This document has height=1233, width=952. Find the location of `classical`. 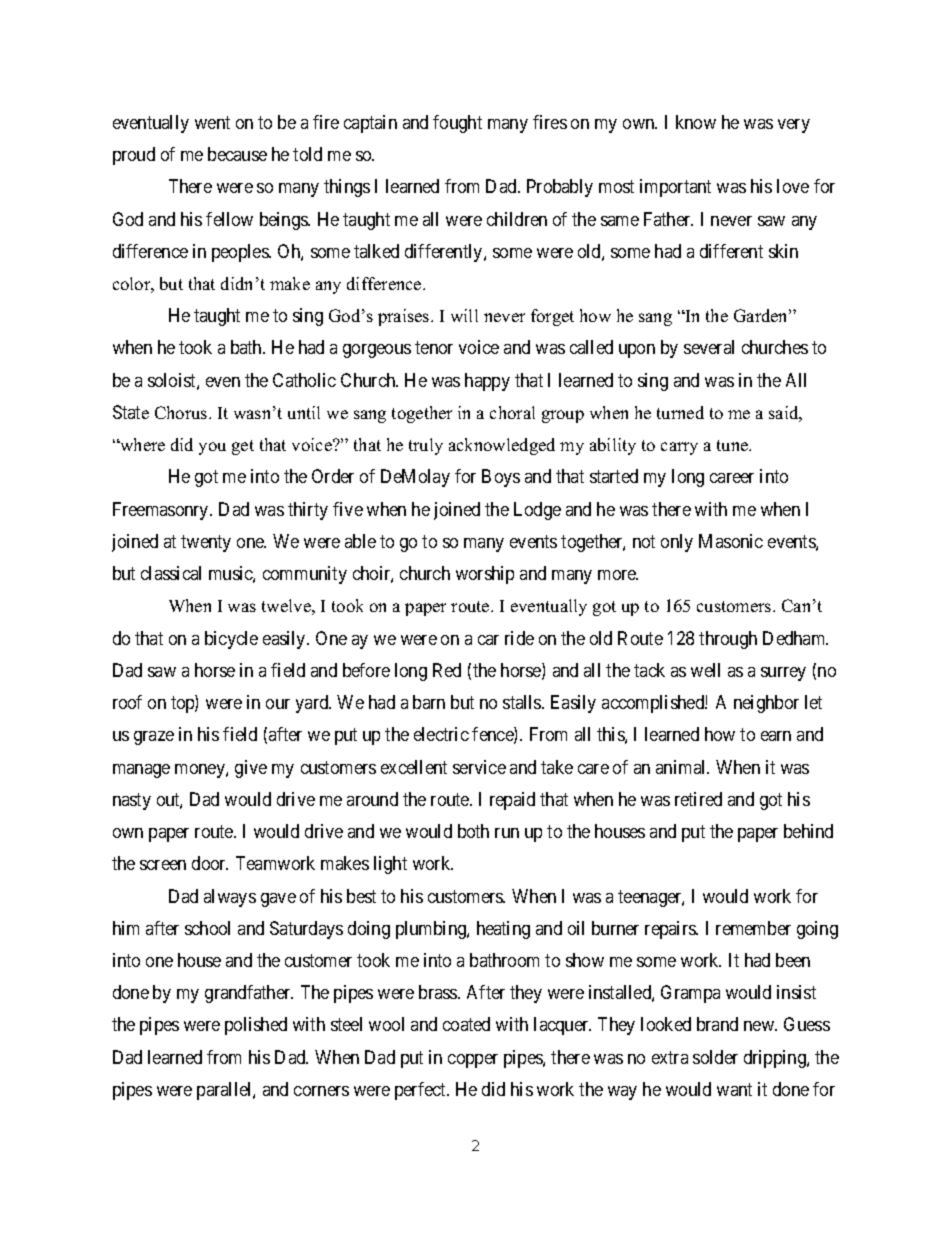

classical is located at coordinates (171, 573).
